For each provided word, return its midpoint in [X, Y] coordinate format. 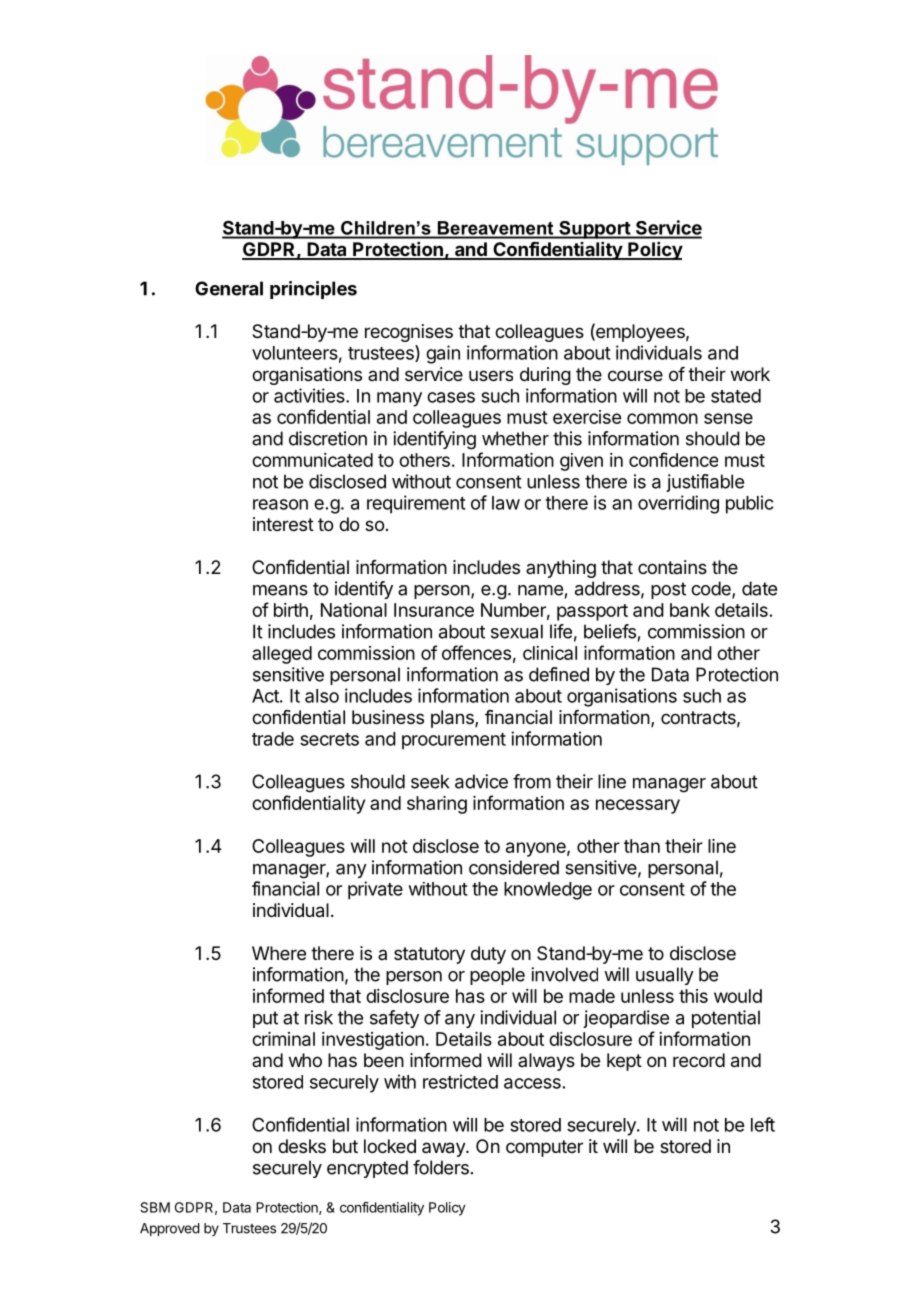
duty [488, 955]
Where [279, 953]
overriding [678, 504]
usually [665, 976]
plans [453, 719]
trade [273, 739]
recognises [409, 333]
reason [280, 504]
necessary [638, 806]
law [506, 503]
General [229, 288]
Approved [170, 1229]
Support [594, 230]
